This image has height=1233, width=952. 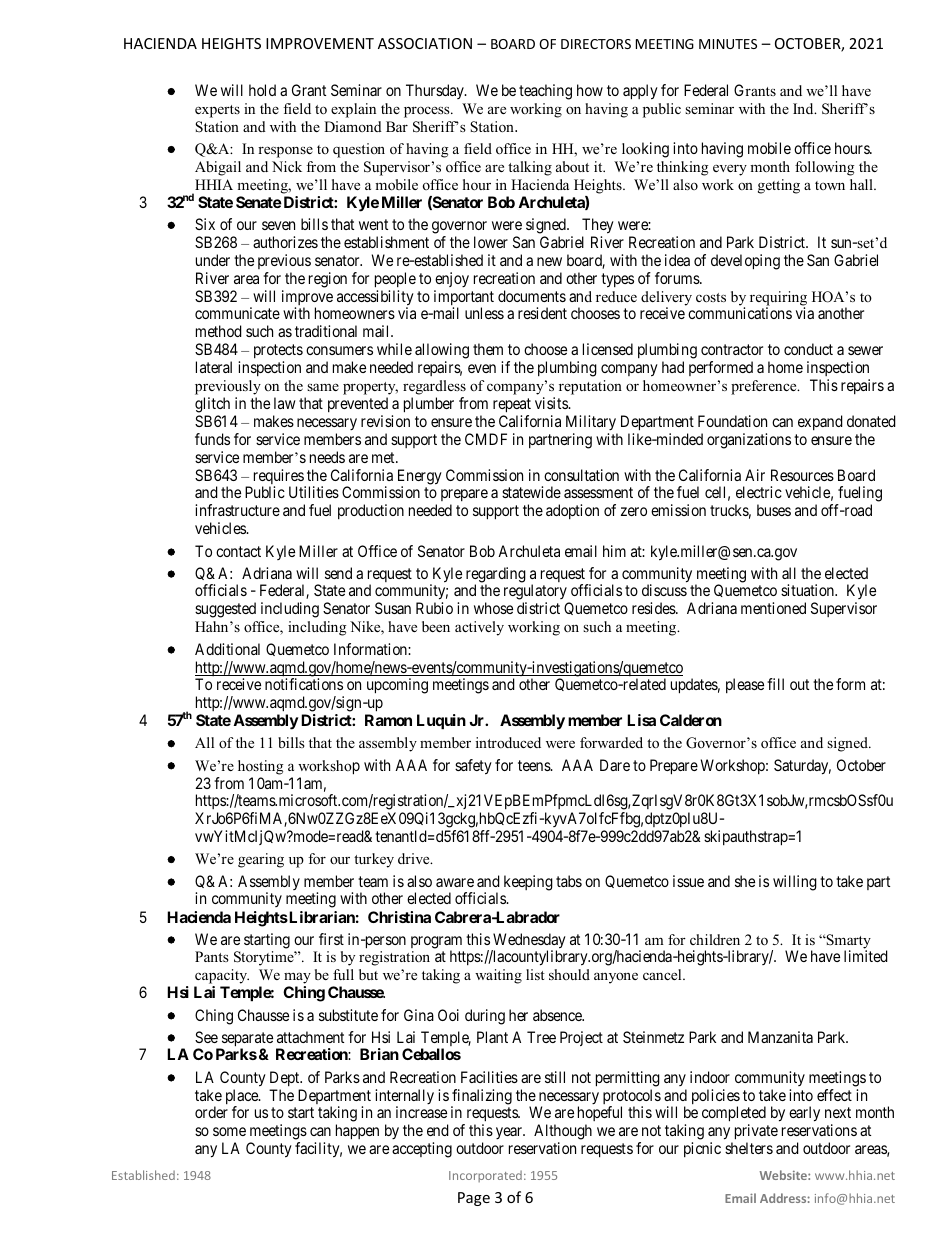 What do you see at coordinates (773, 608) in the image?
I see `mentioned` at bounding box center [773, 608].
